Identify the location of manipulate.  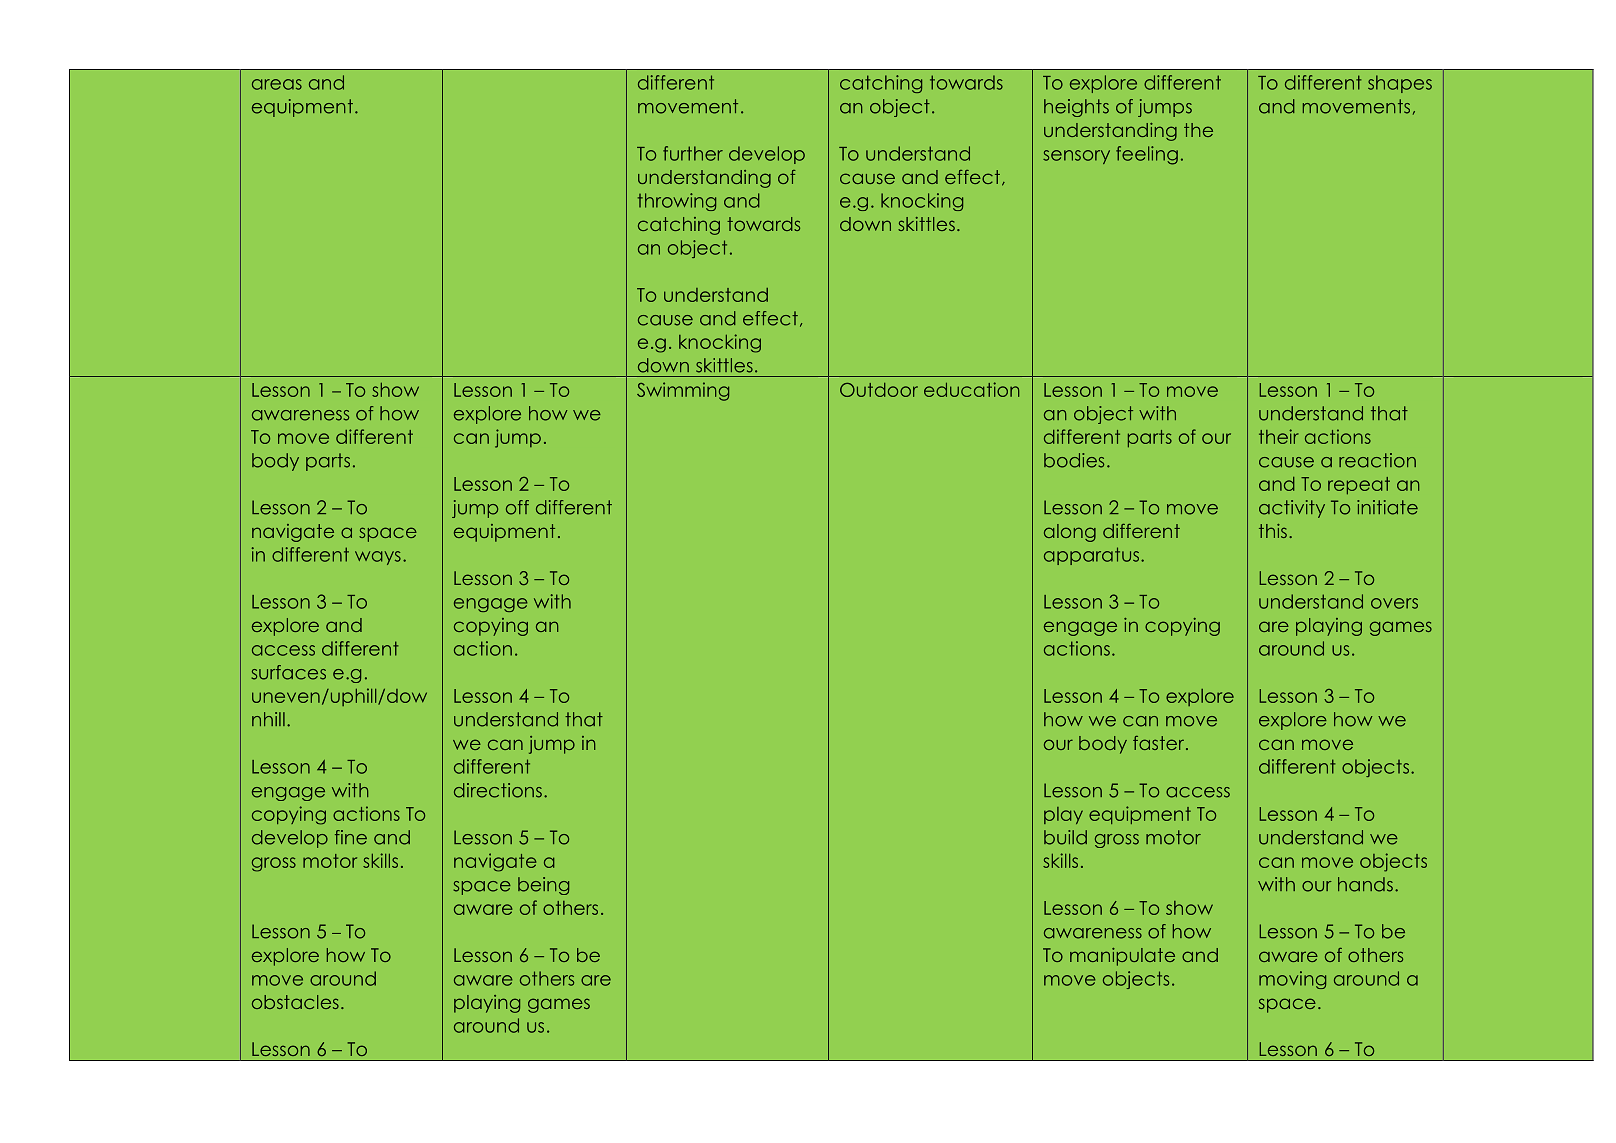
(1122, 957).
